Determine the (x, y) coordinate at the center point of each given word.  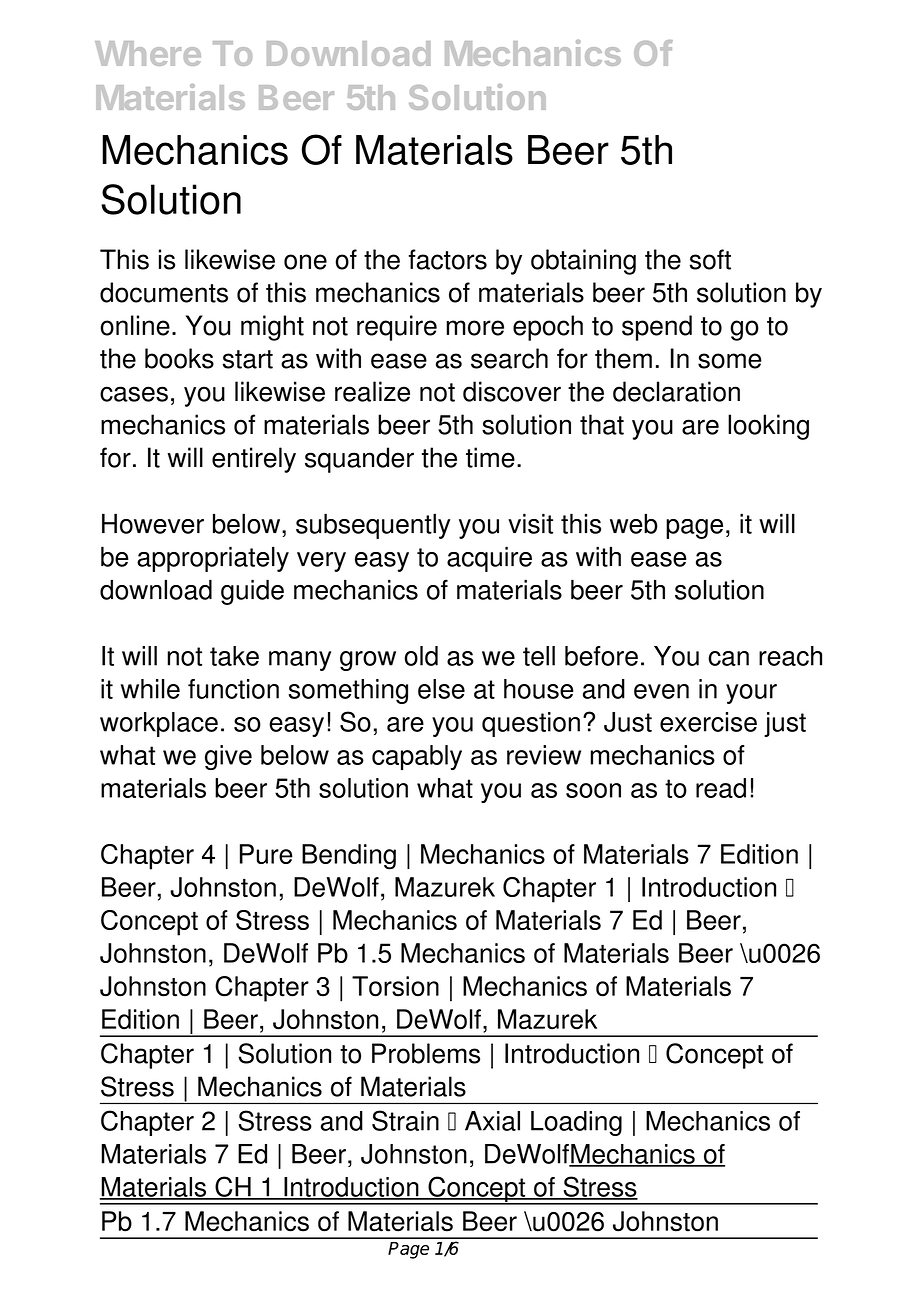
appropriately (213, 559)
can (728, 658)
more (475, 328)
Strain (405, 1120)
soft (710, 259)
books (179, 358)
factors (448, 259)
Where (148, 53)
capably (417, 757)
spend (657, 328)
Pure (266, 854)
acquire (489, 559)
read (721, 788)
